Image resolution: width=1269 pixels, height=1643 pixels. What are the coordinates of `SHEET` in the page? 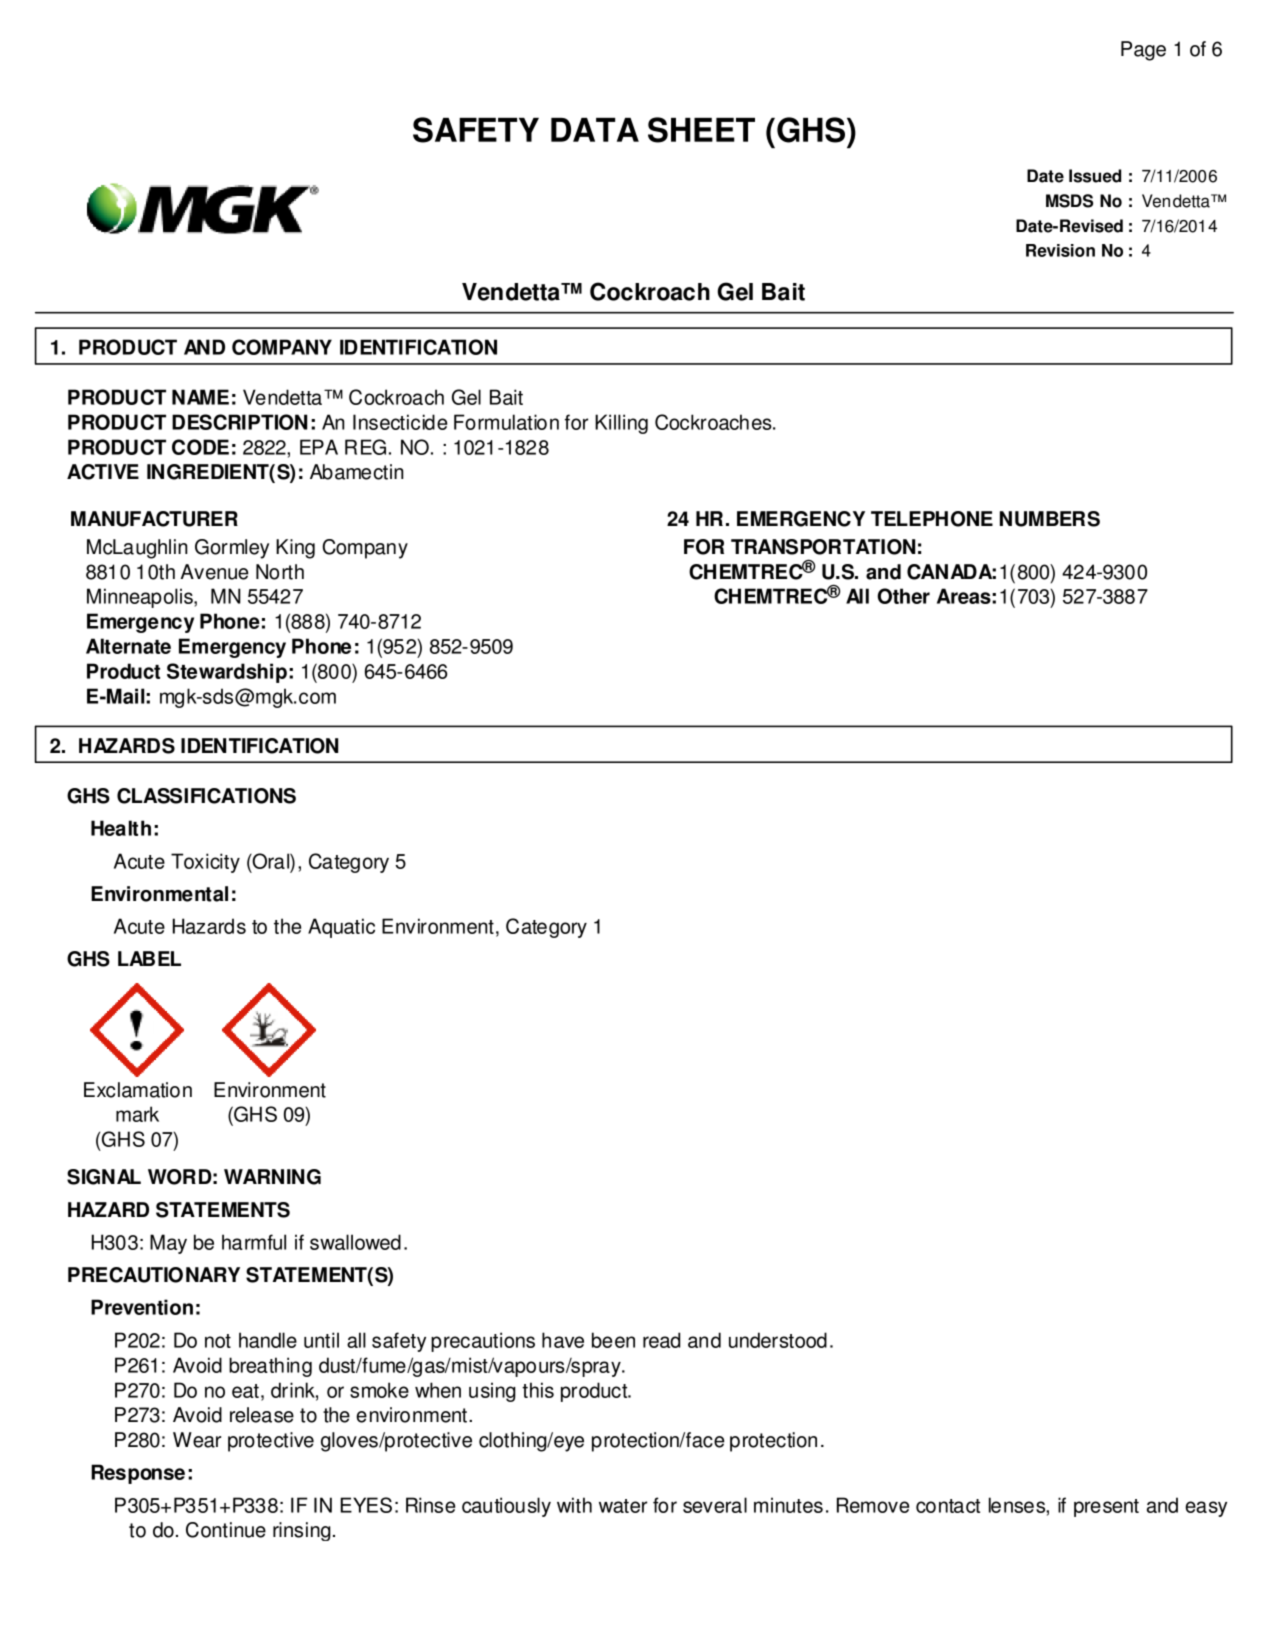 It's located at (701, 130).
